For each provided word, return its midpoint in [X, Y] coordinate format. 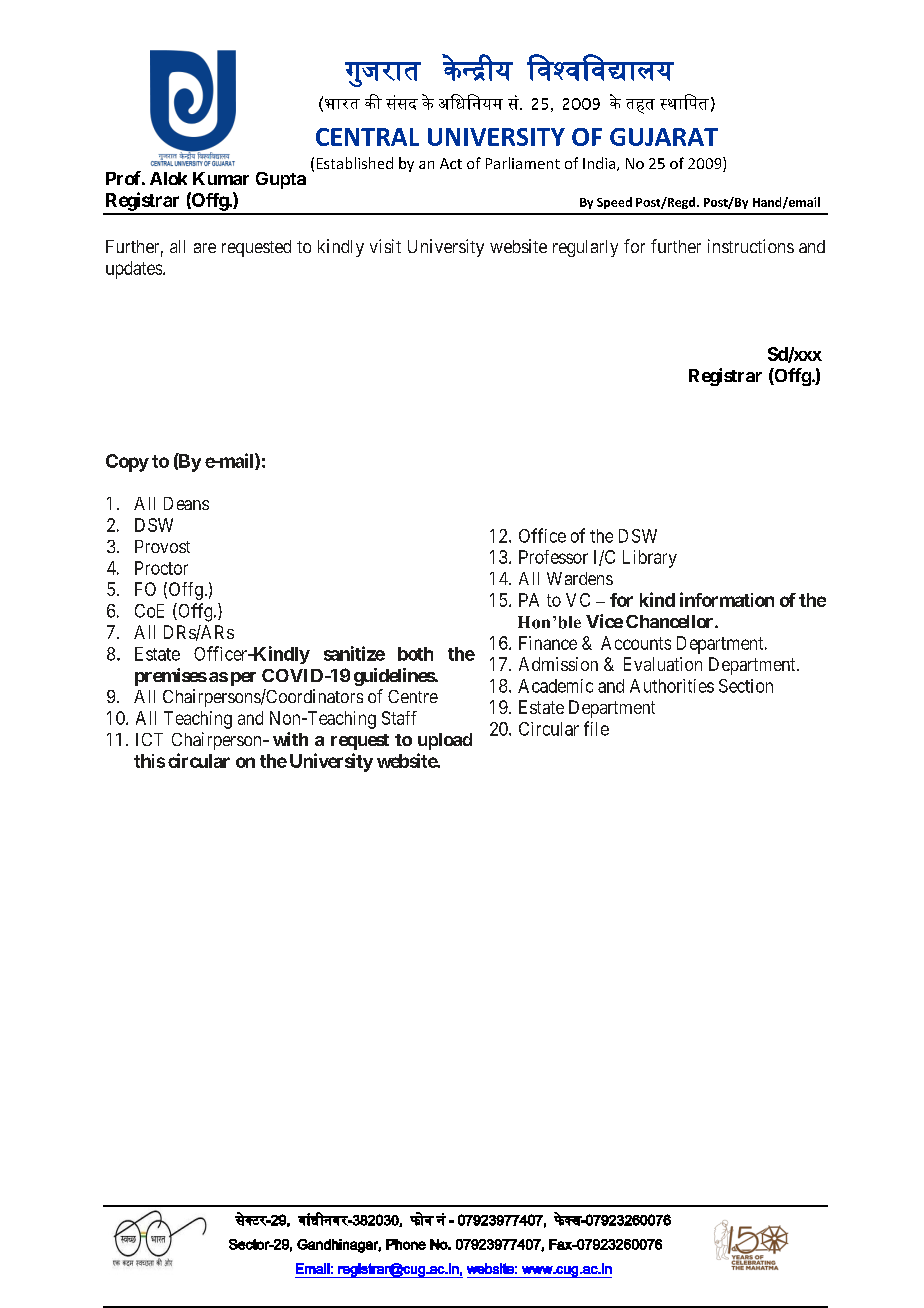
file [596, 728]
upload [445, 741]
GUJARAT [664, 137]
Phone [406, 1244]
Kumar [221, 178]
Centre [413, 696]
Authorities [672, 686]
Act [451, 163]
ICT [149, 739]
